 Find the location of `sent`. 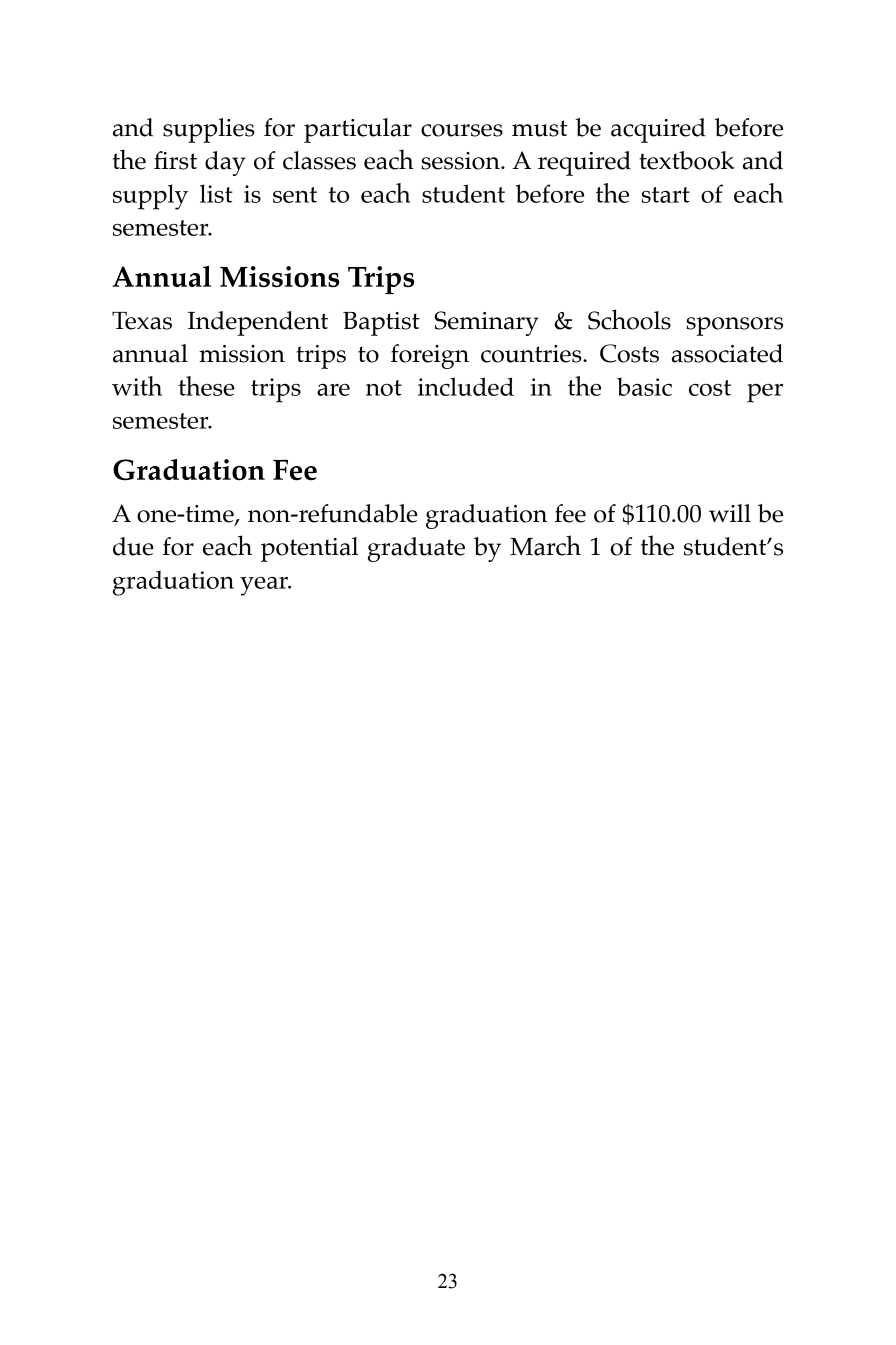

sent is located at coordinates (295, 195).
